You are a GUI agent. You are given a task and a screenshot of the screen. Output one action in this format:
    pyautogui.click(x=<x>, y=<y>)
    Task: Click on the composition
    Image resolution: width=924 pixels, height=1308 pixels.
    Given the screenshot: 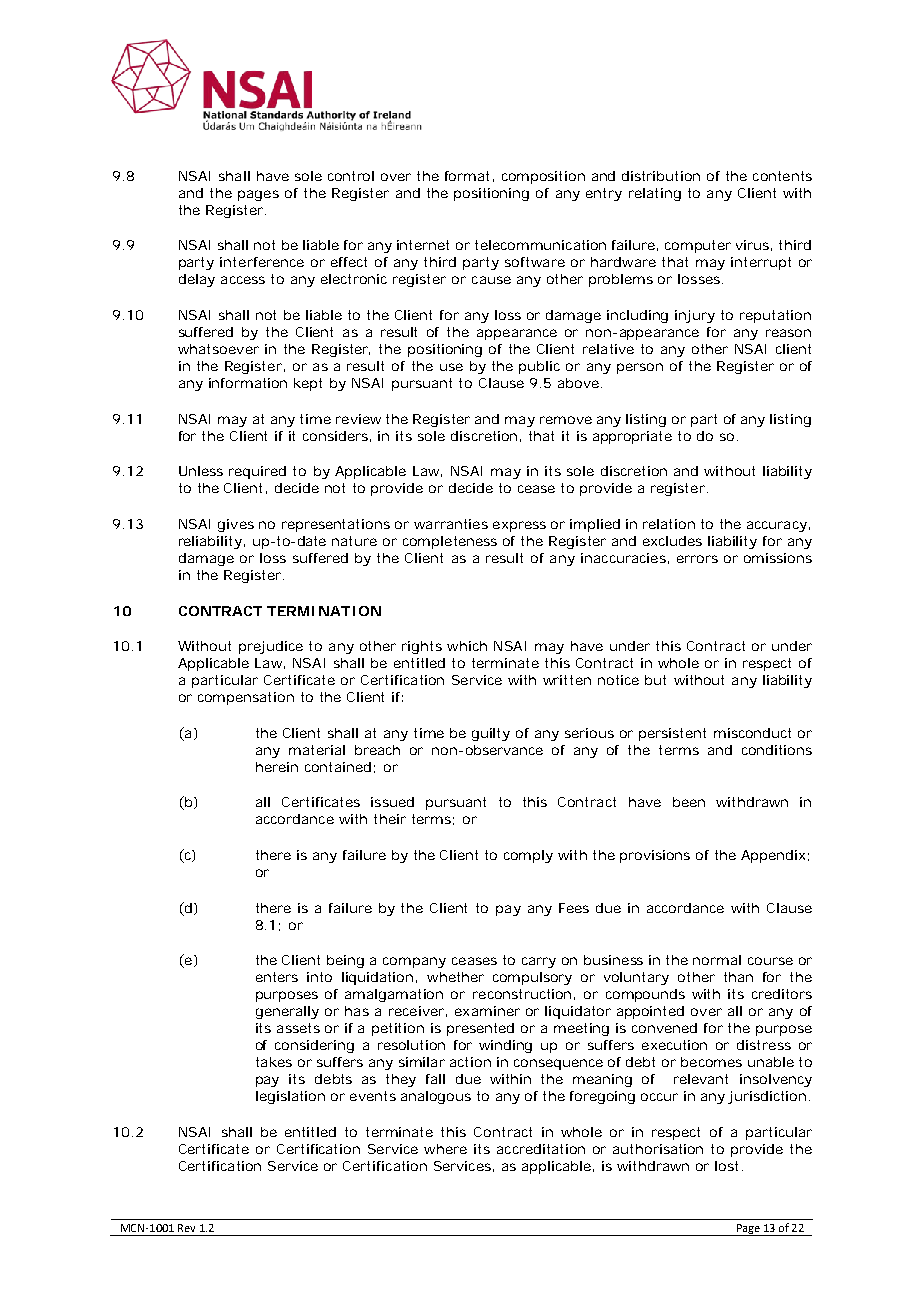 What is the action you would take?
    pyautogui.click(x=543, y=177)
